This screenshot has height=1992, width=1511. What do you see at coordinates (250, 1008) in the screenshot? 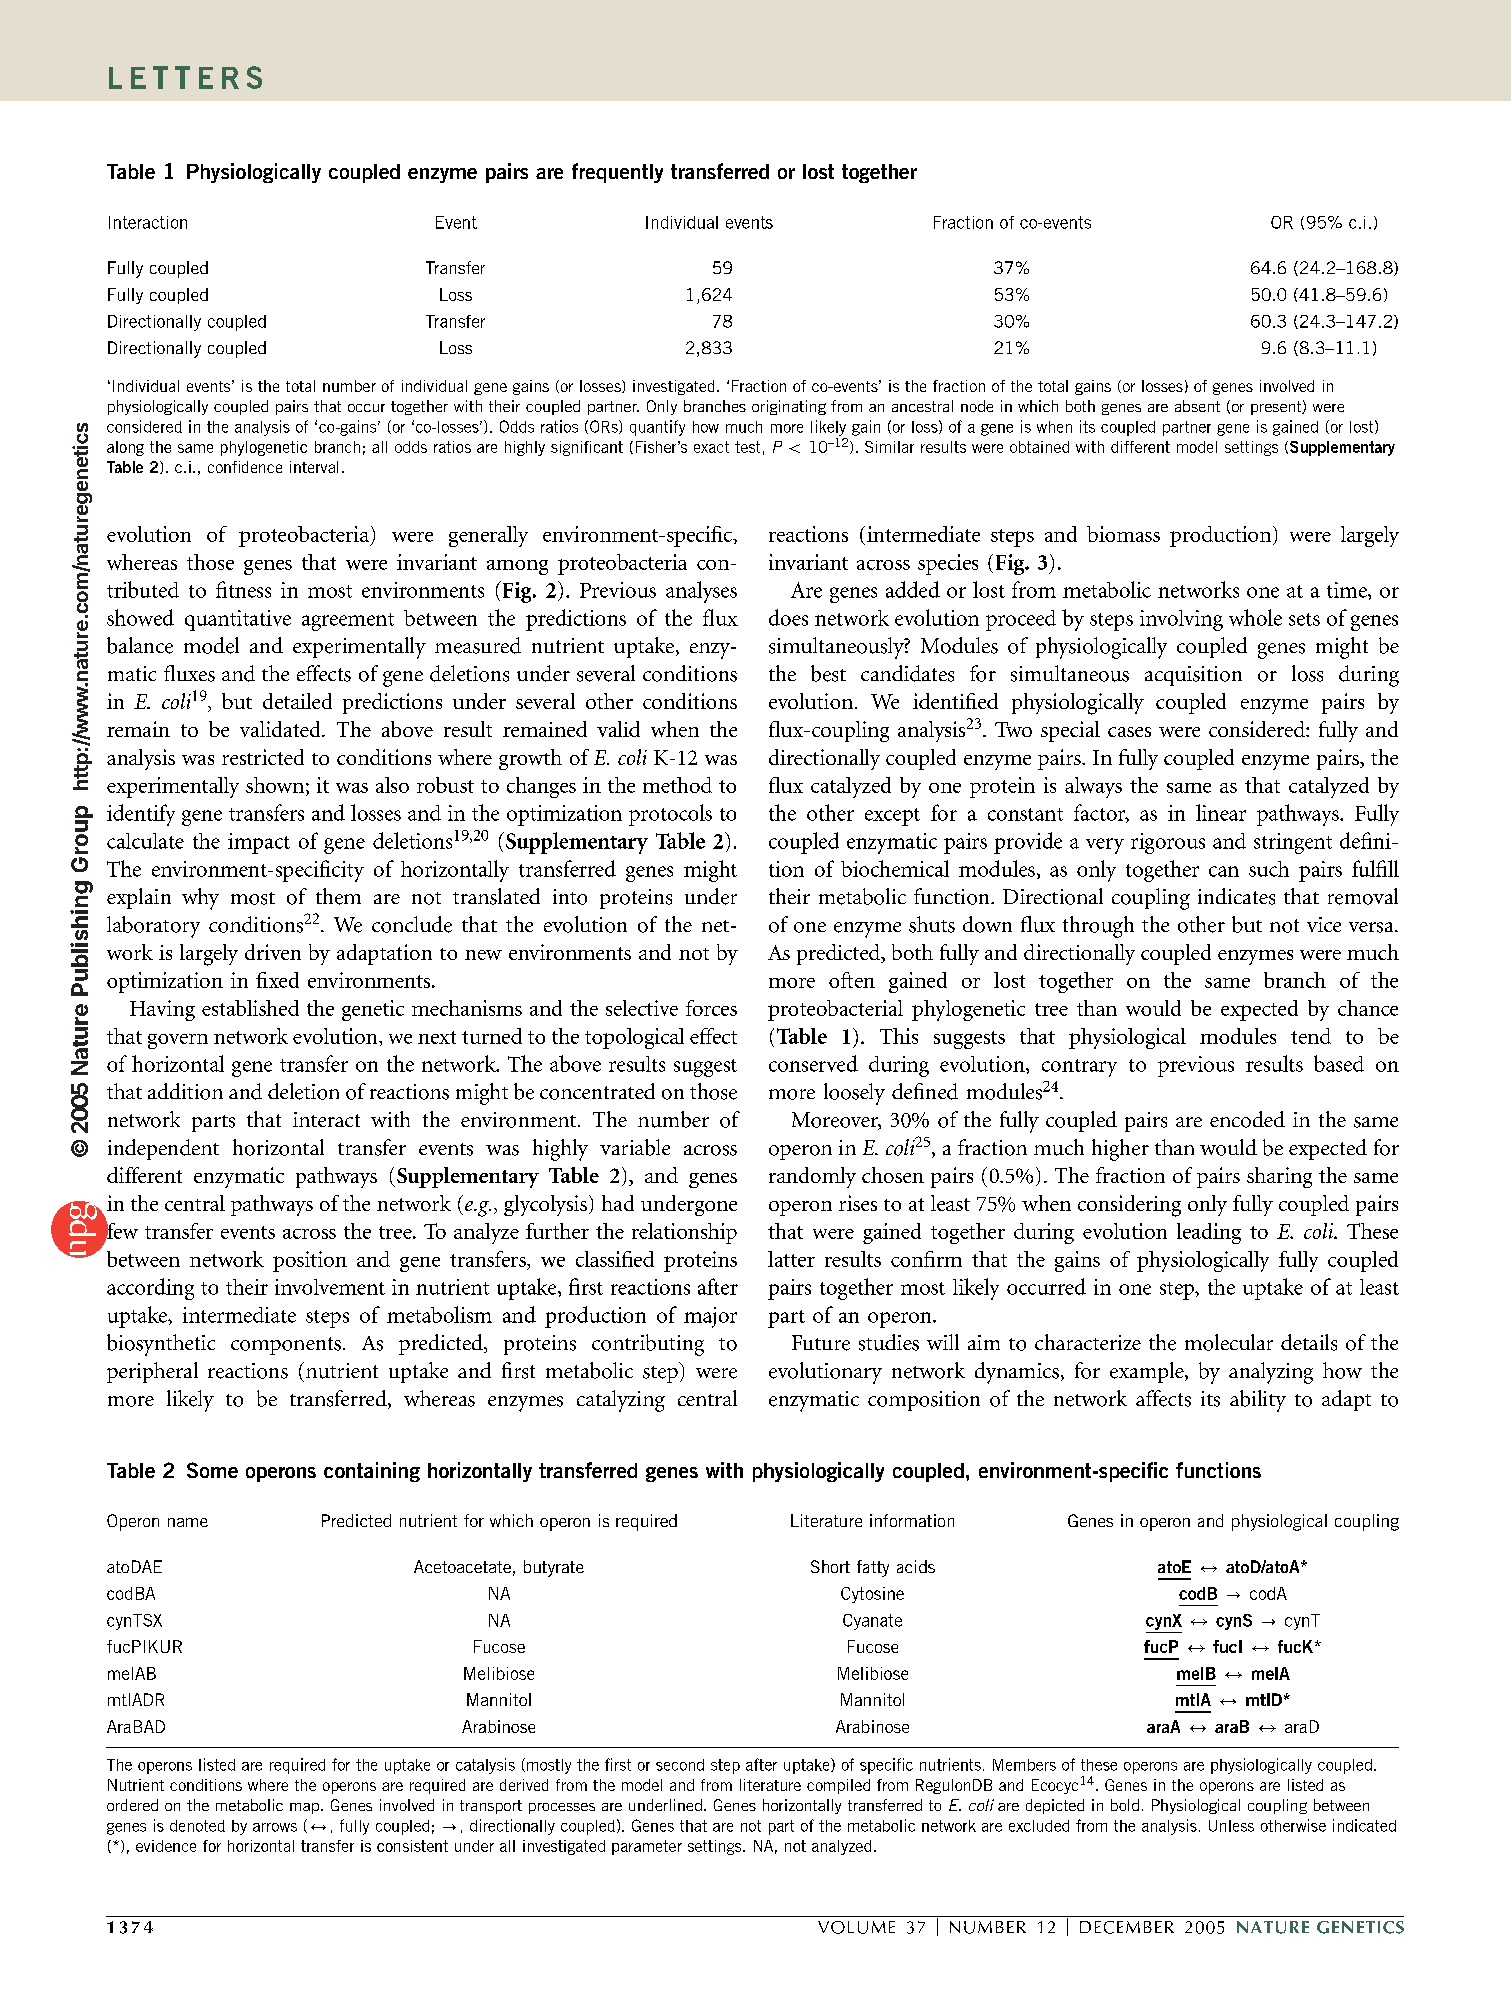
I see `established` at bounding box center [250, 1008].
